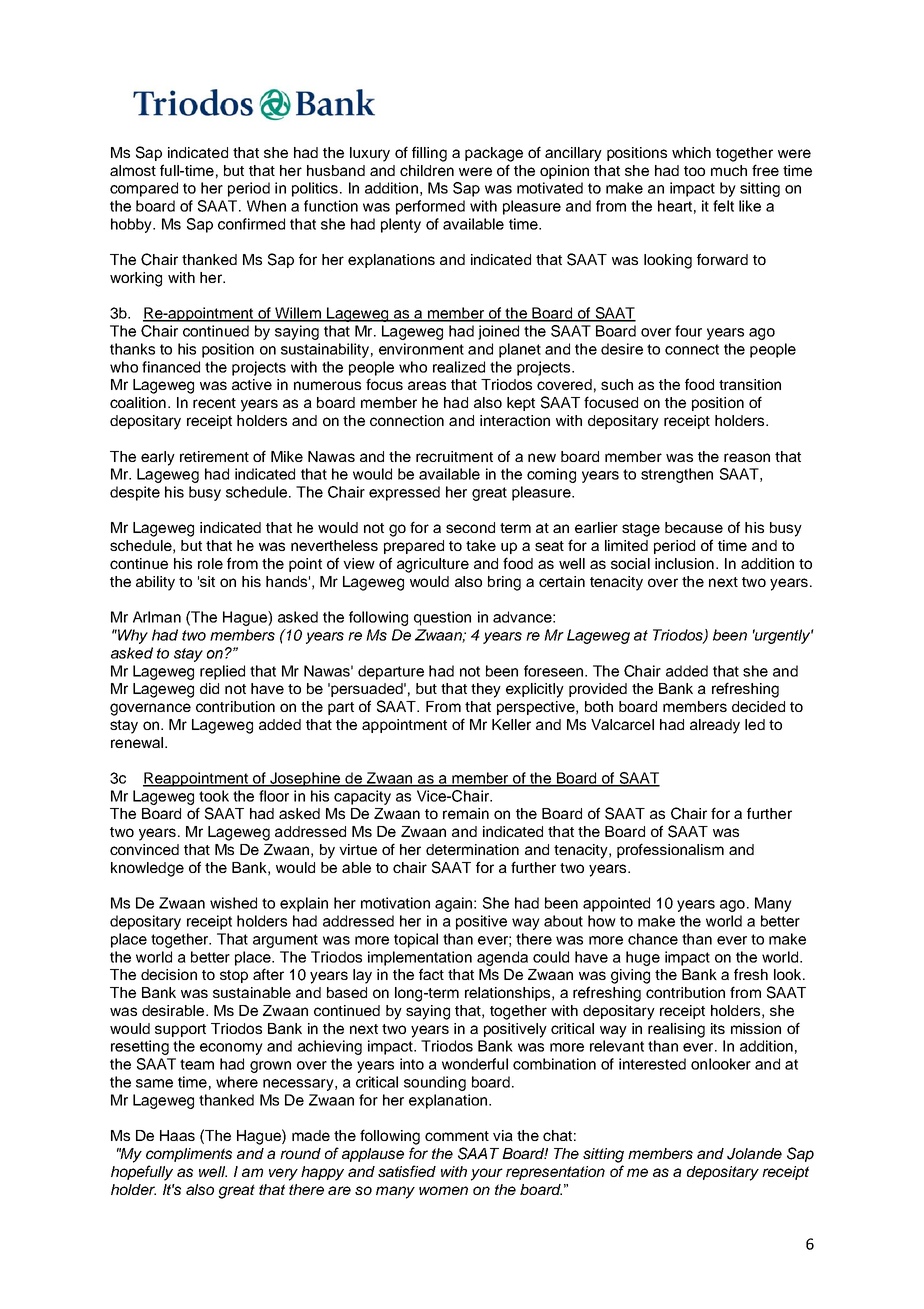  What do you see at coordinates (470, 527) in the document?
I see `second` at bounding box center [470, 527].
